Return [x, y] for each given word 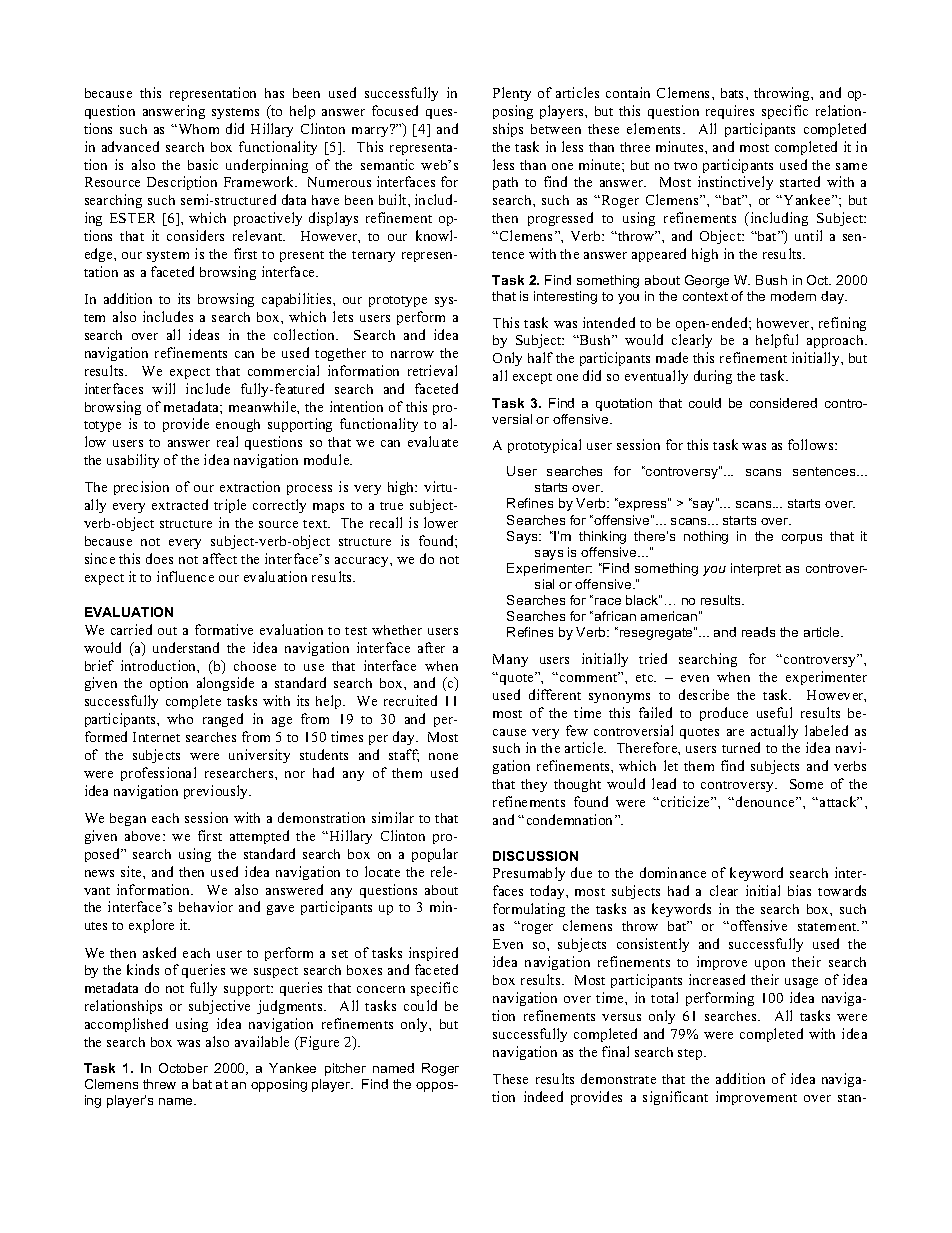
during [713, 377]
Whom [197, 129]
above [144, 836]
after [431, 647]
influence [185, 576]
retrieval [432, 370]
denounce [766, 801]
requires [730, 112]
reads [758, 632]
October [183, 1068]
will [163, 388]
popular [435, 855]
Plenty [512, 94]
